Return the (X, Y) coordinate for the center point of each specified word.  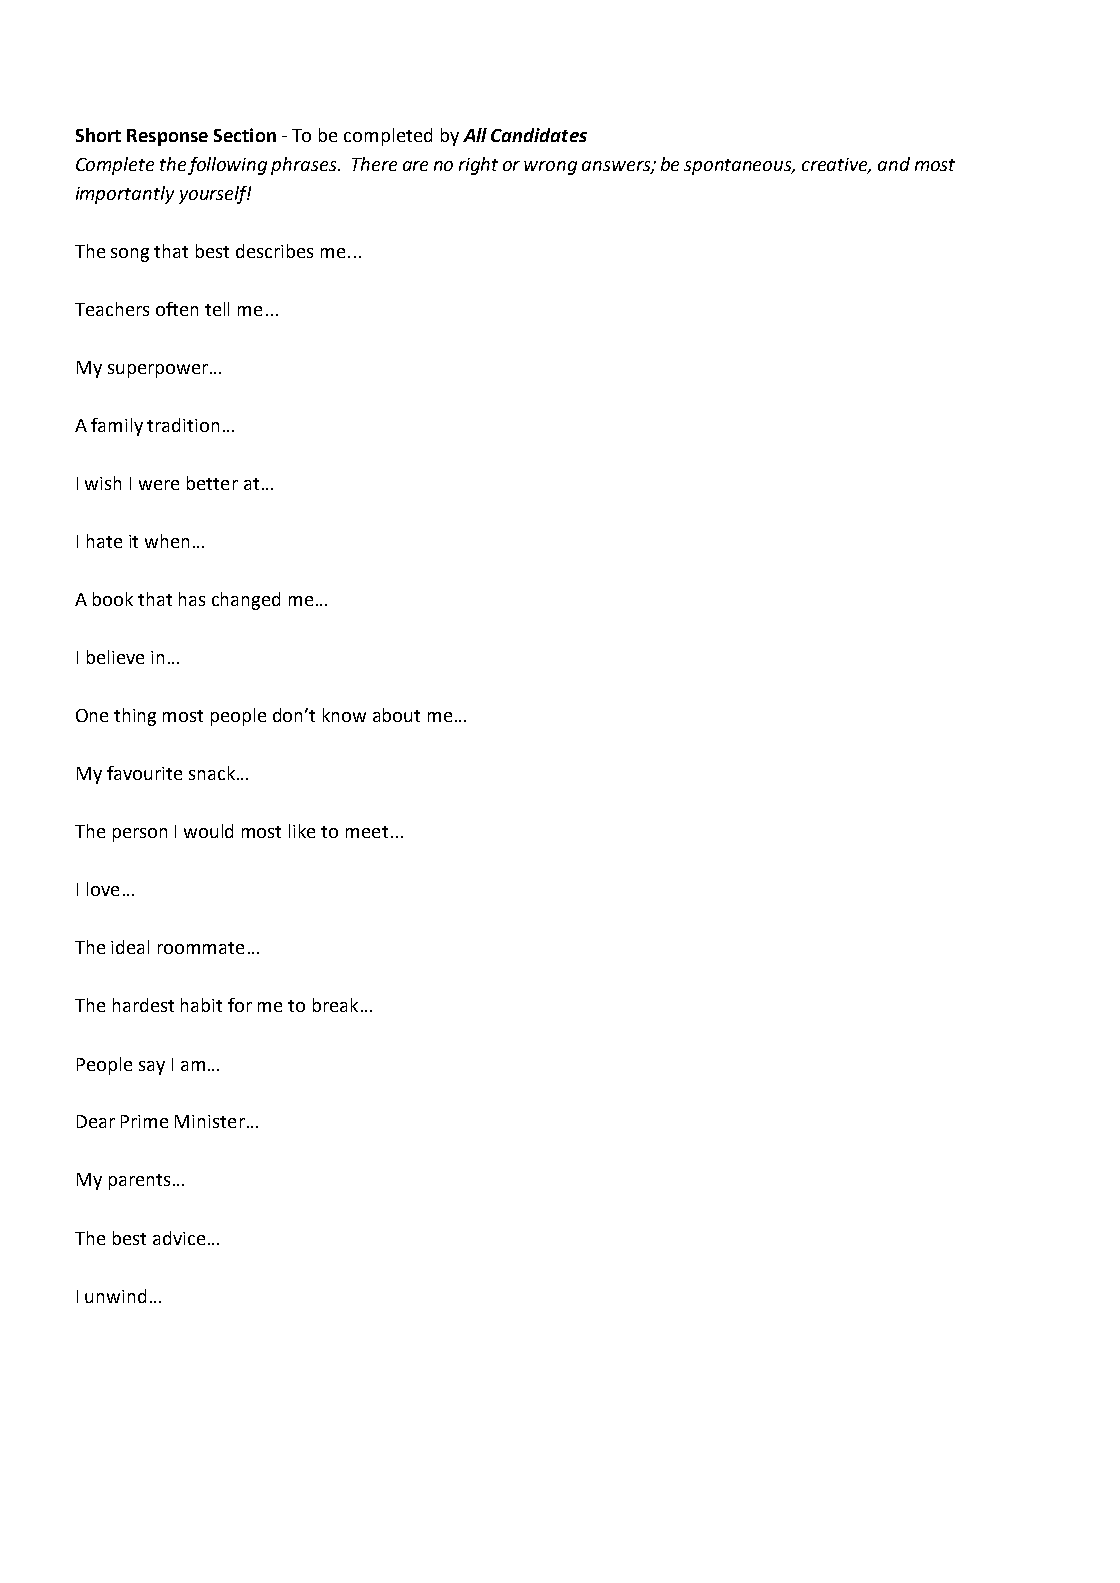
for (240, 1005)
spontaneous (739, 167)
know (344, 715)
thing (135, 717)
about (396, 715)
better (212, 483)
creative (836, 165)
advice (179, 1238)
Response (167, 137)
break (335, 1005)
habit (201, 1005)
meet (367, 832)
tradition (183, 425)
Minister (210, 1121)
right (478, 166)
